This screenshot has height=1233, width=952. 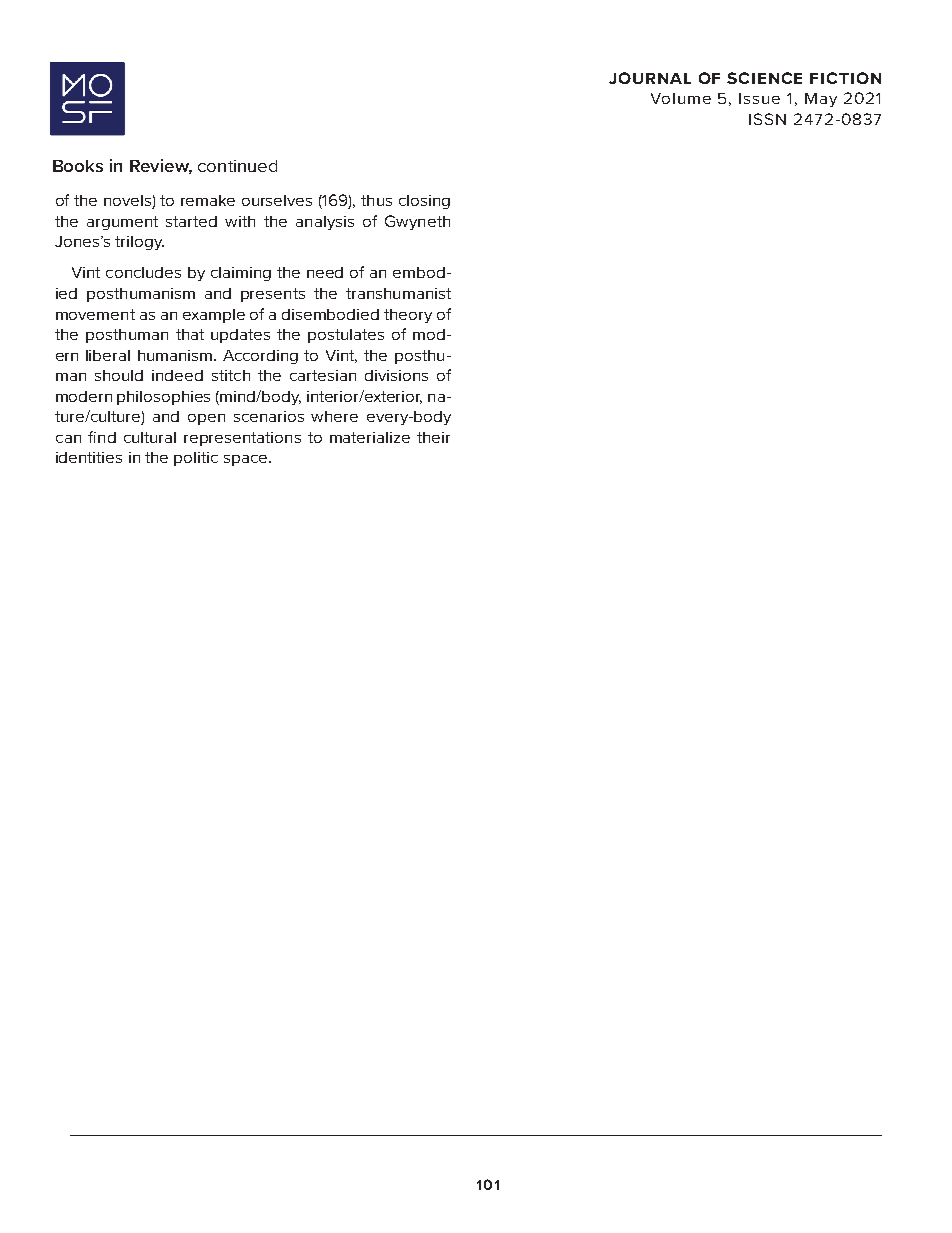 I want to click on their, so click(x=433, y=437).
